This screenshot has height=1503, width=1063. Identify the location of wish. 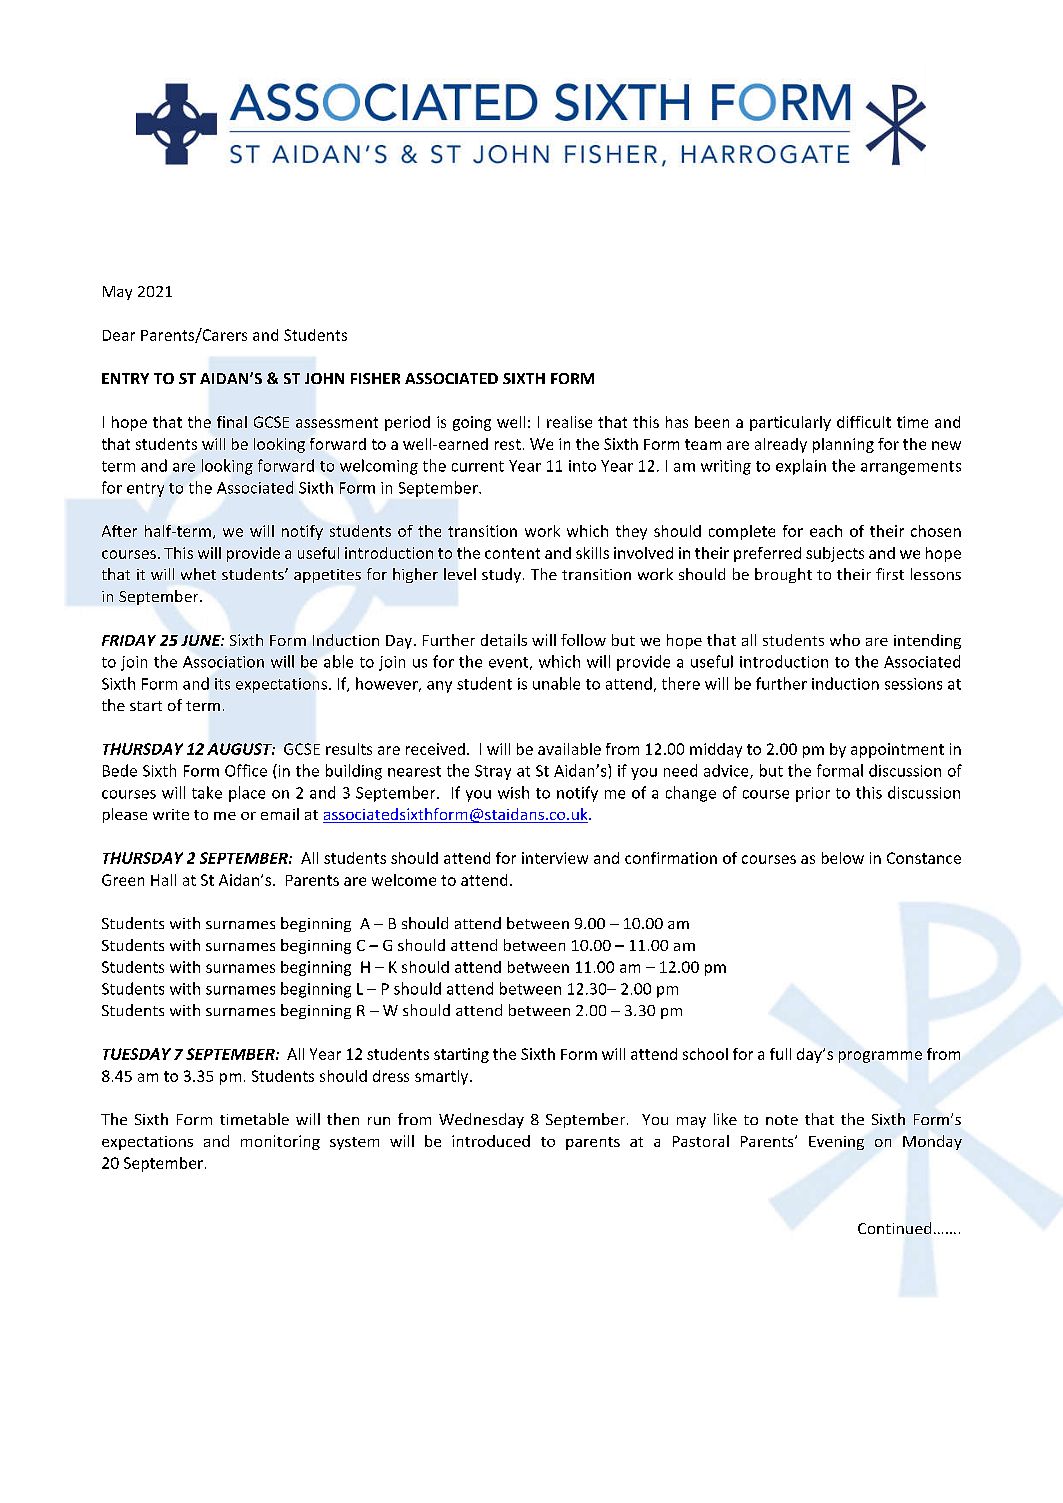
(513, 792).
